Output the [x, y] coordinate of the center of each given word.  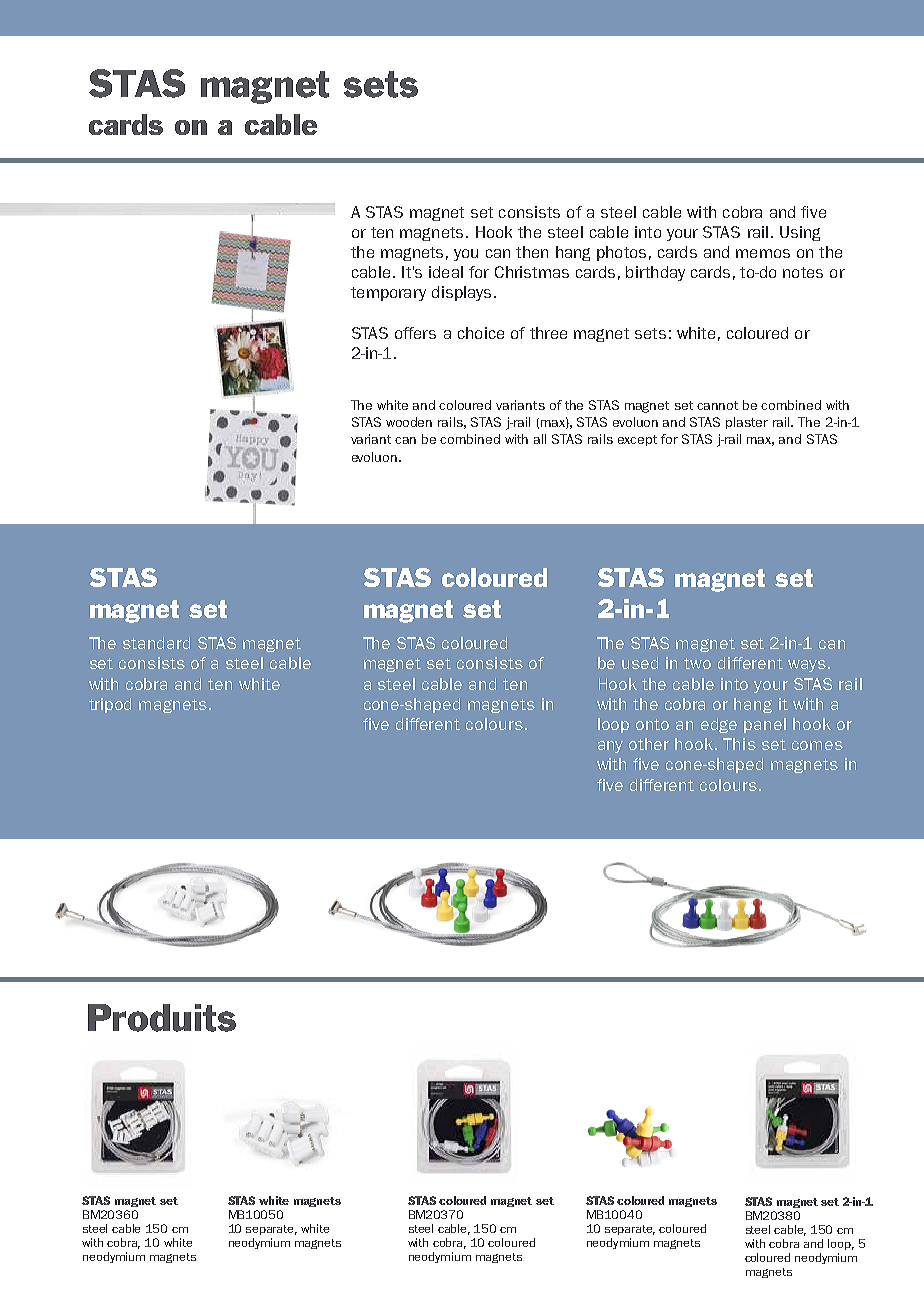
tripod [110, 705]
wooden [409, 422]
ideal [446, 272]
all [540, 439]
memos [763, 253]
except [637, 440]
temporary [388, 294]
